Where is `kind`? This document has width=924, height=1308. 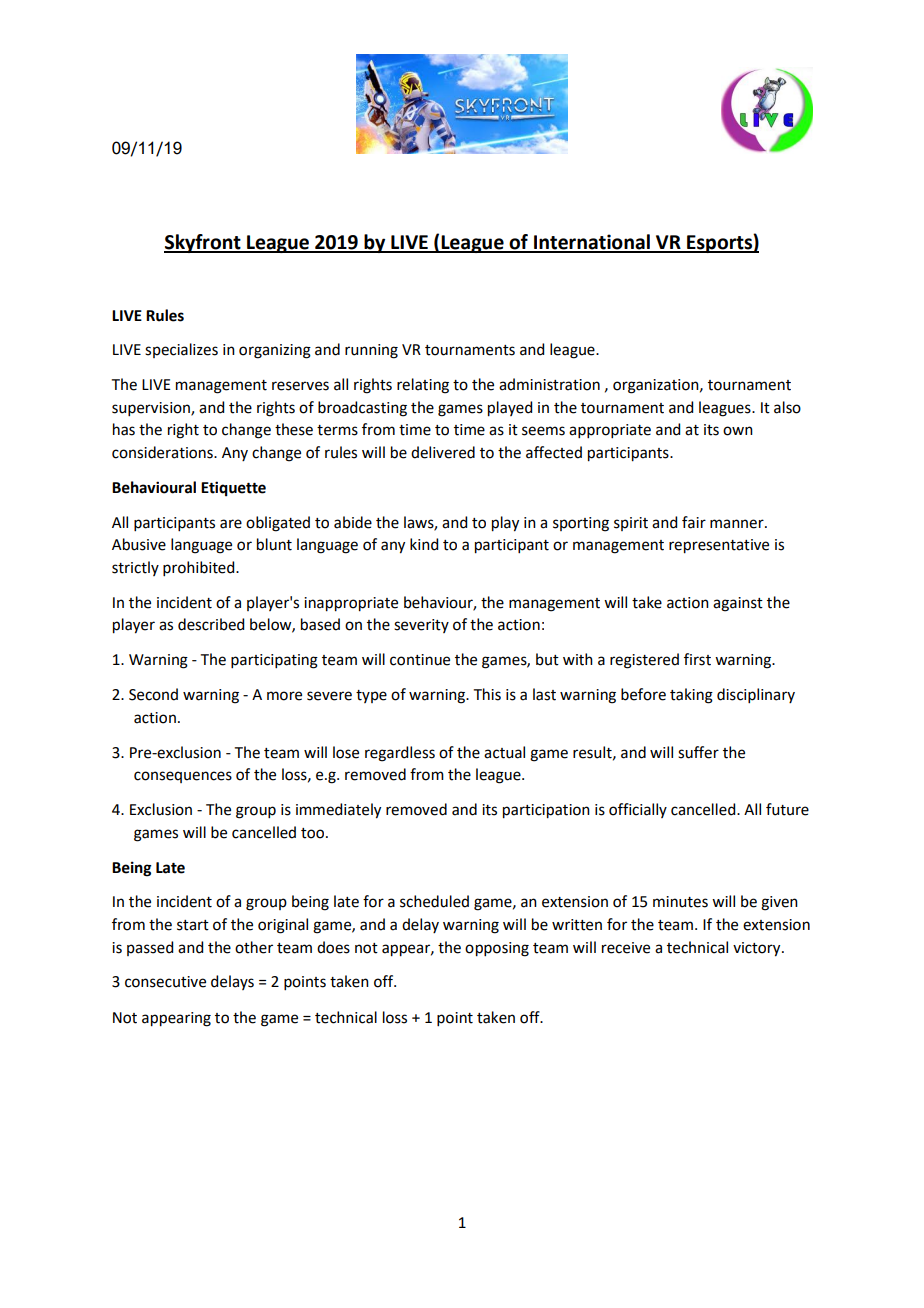 kind is located at coordinates (424, 544).
